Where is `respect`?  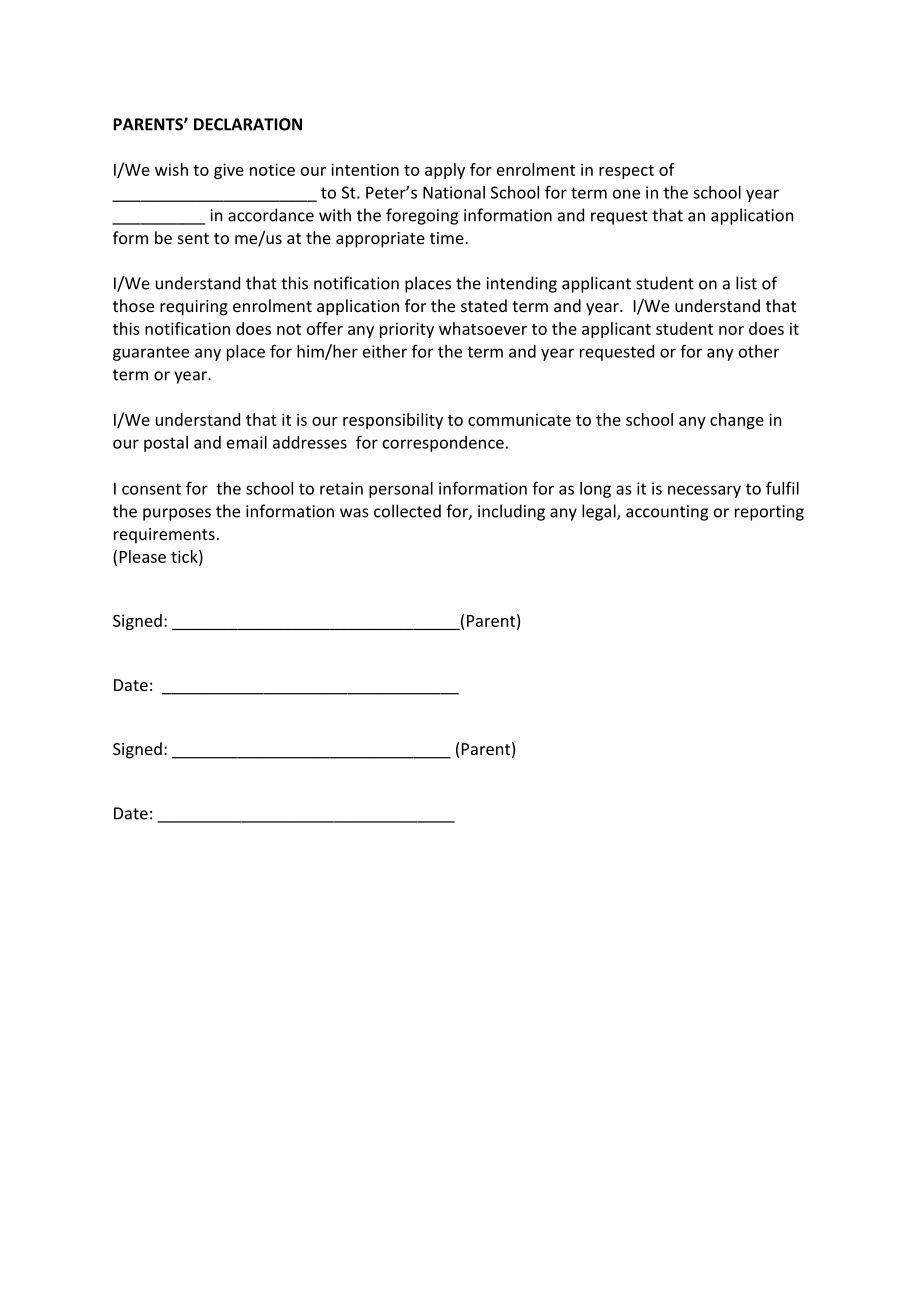 respect is located at coordinates (626, 172).
